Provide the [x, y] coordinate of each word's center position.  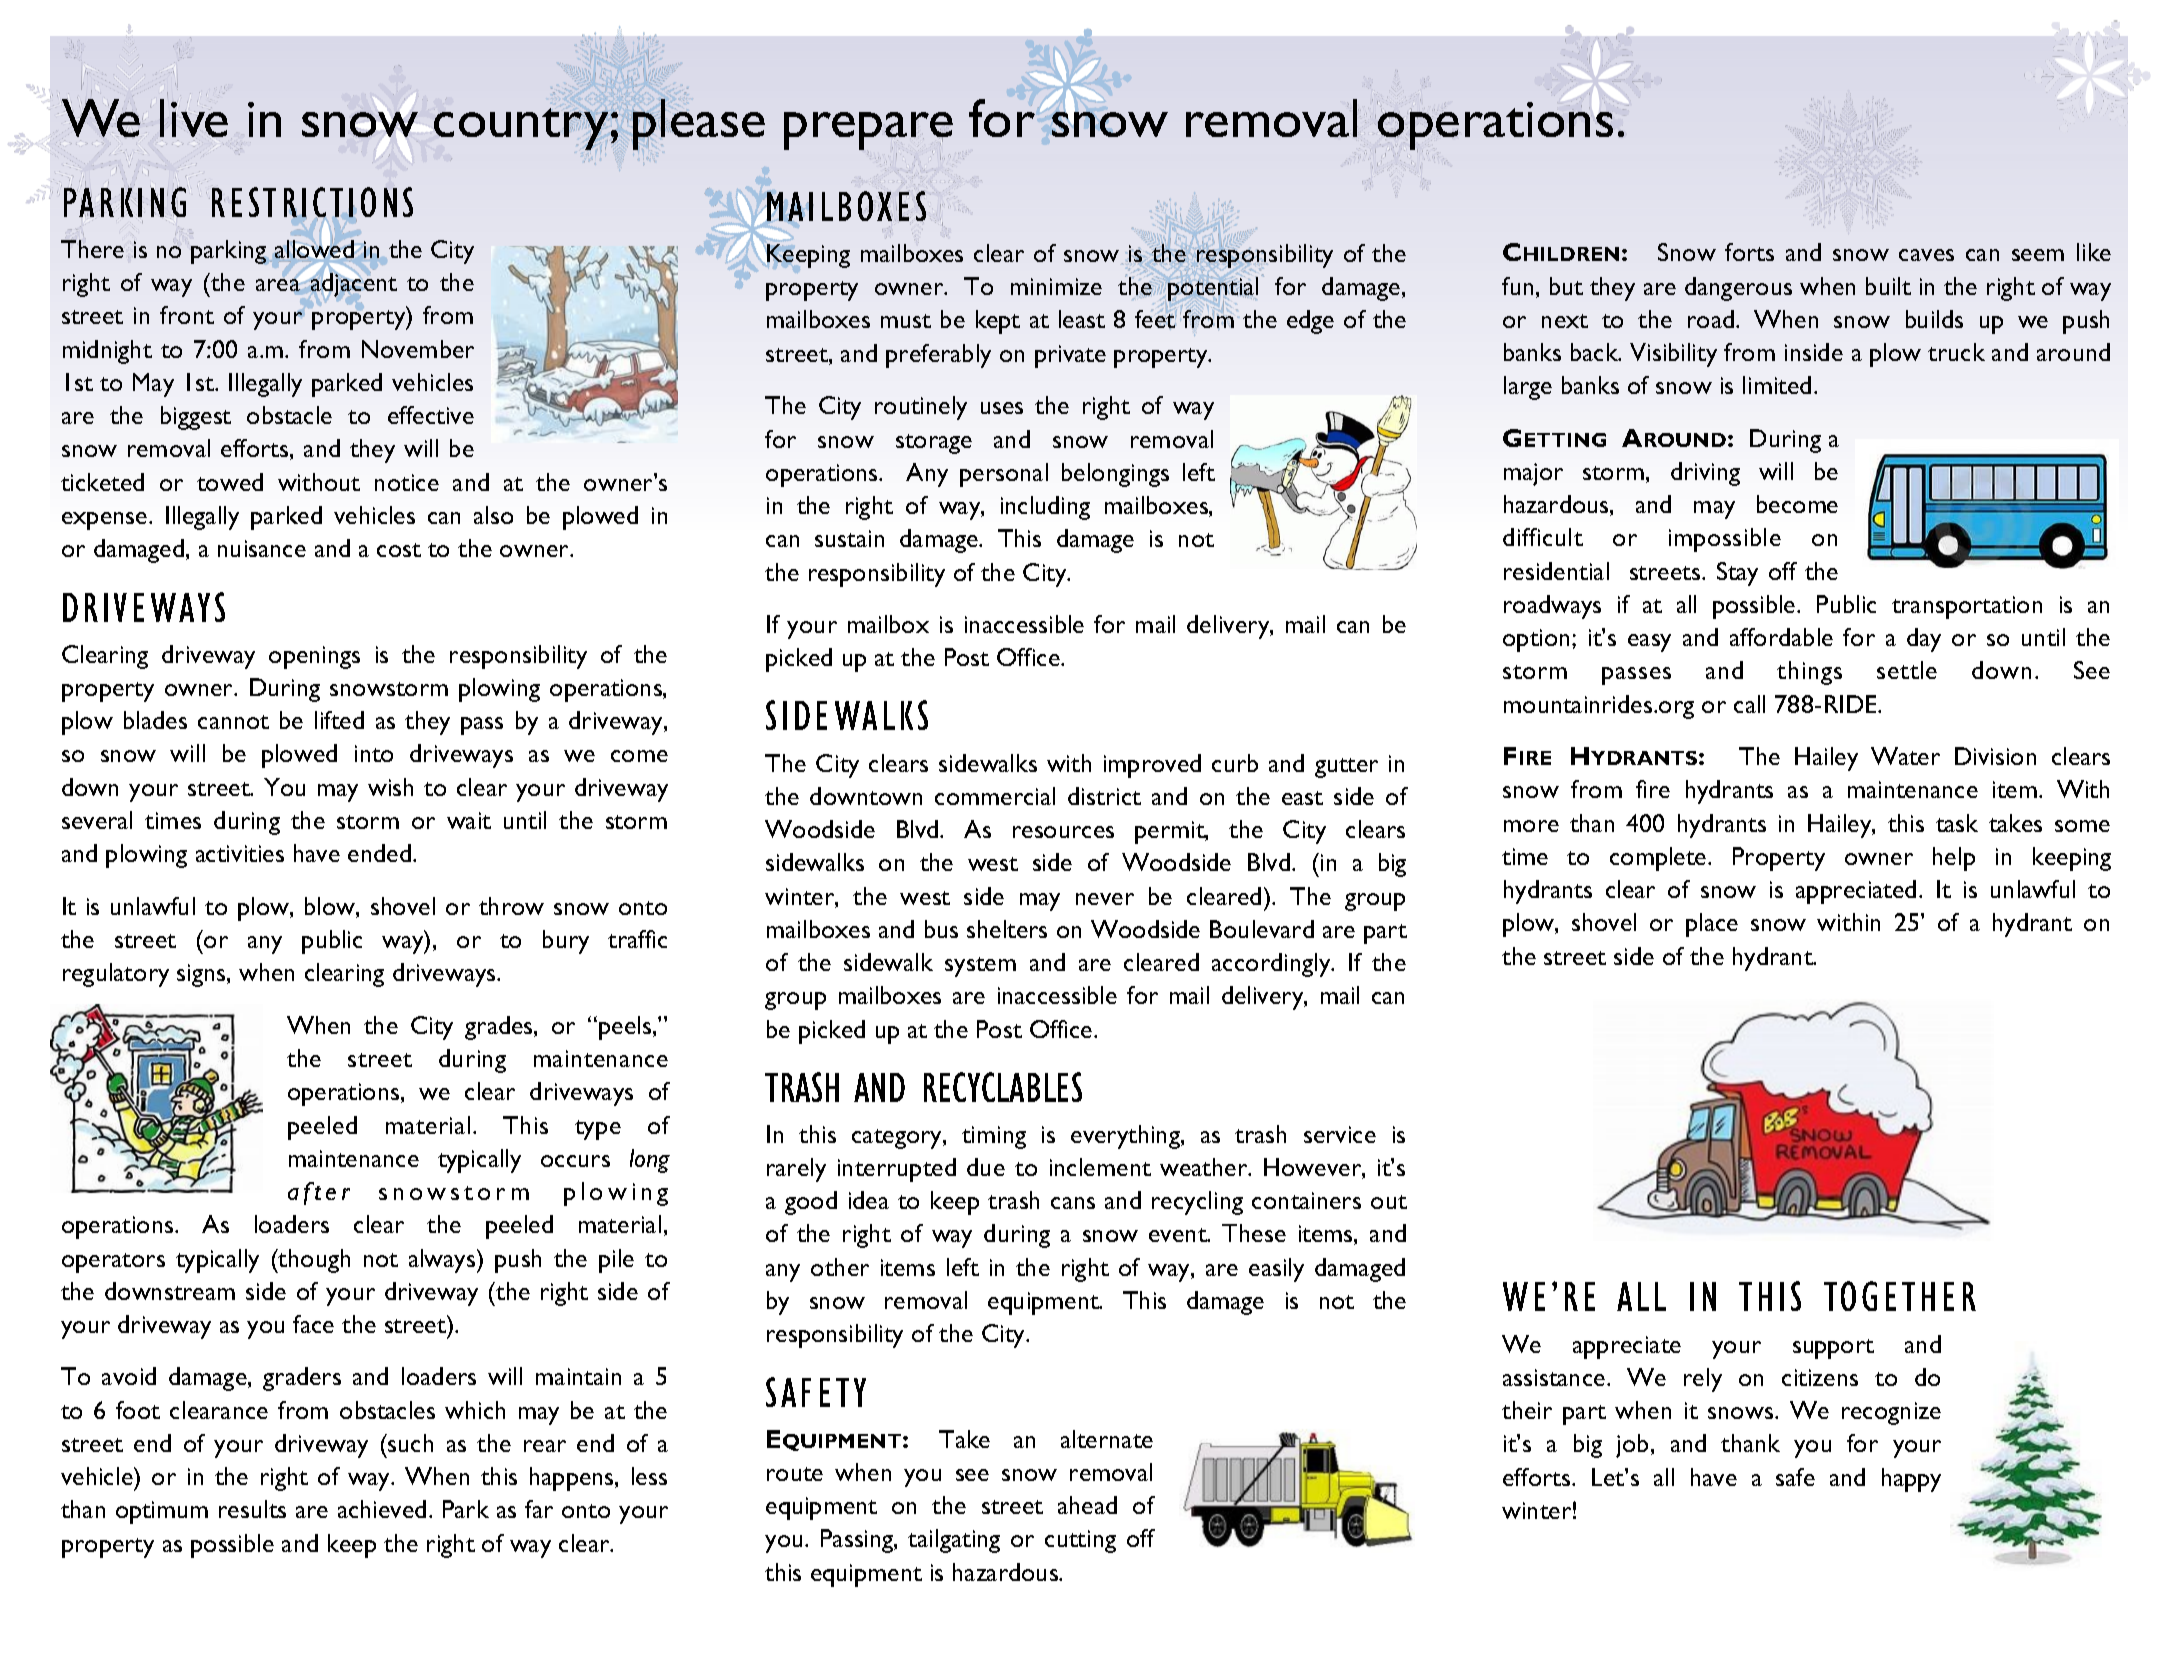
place [1712, 925]
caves [1926, 255]
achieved [382, 1509]
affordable [1781, 637]
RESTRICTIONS [312, 203]
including [1045, 508]
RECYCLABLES [1003, 1087]
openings [314, 657]
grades [500, 1028]
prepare [868, 132]
